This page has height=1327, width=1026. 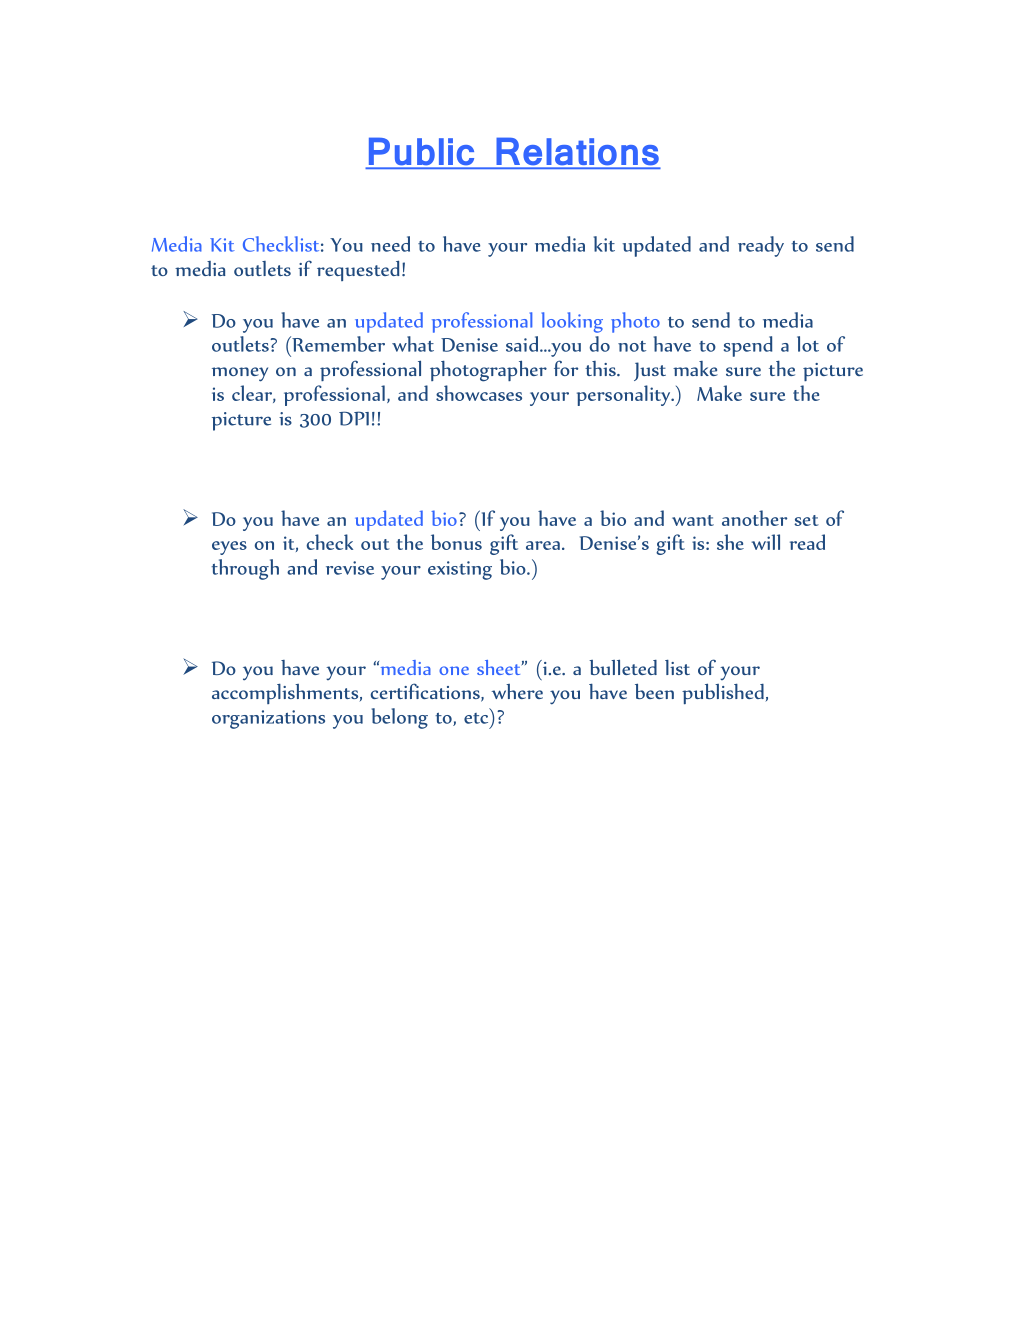 What do you see at coordinates (479, 393) in the page?
I see `showcases` at bounding box center [479, 393].
